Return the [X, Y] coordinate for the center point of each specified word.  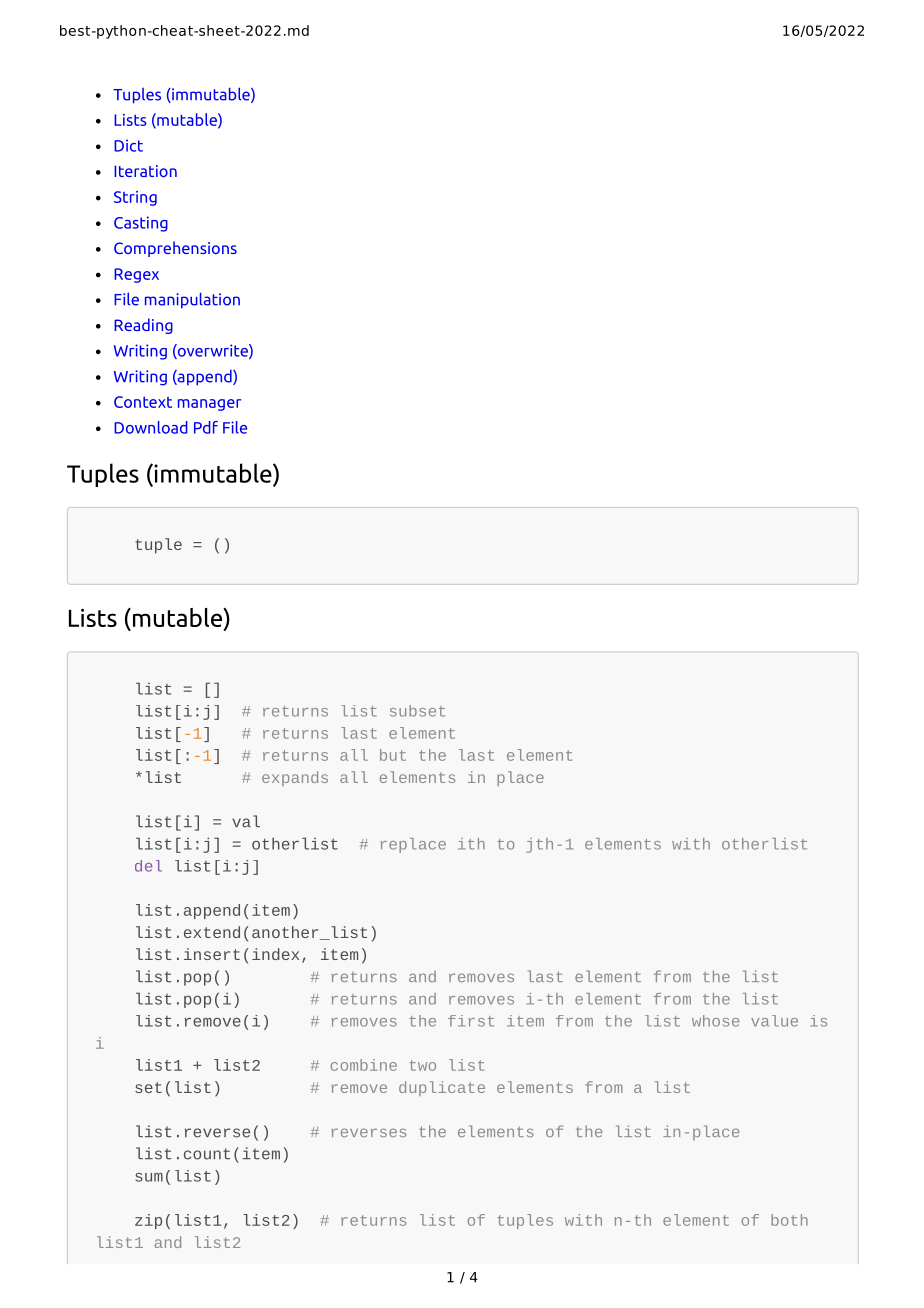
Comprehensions [175, 249]
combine [364, 1065]
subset [417, 711]
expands [295, 778]
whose [715, 1021]
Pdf [206, 427]
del [148, 866]
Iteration [145, 171]
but [393, 755]
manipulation [192, 300]
